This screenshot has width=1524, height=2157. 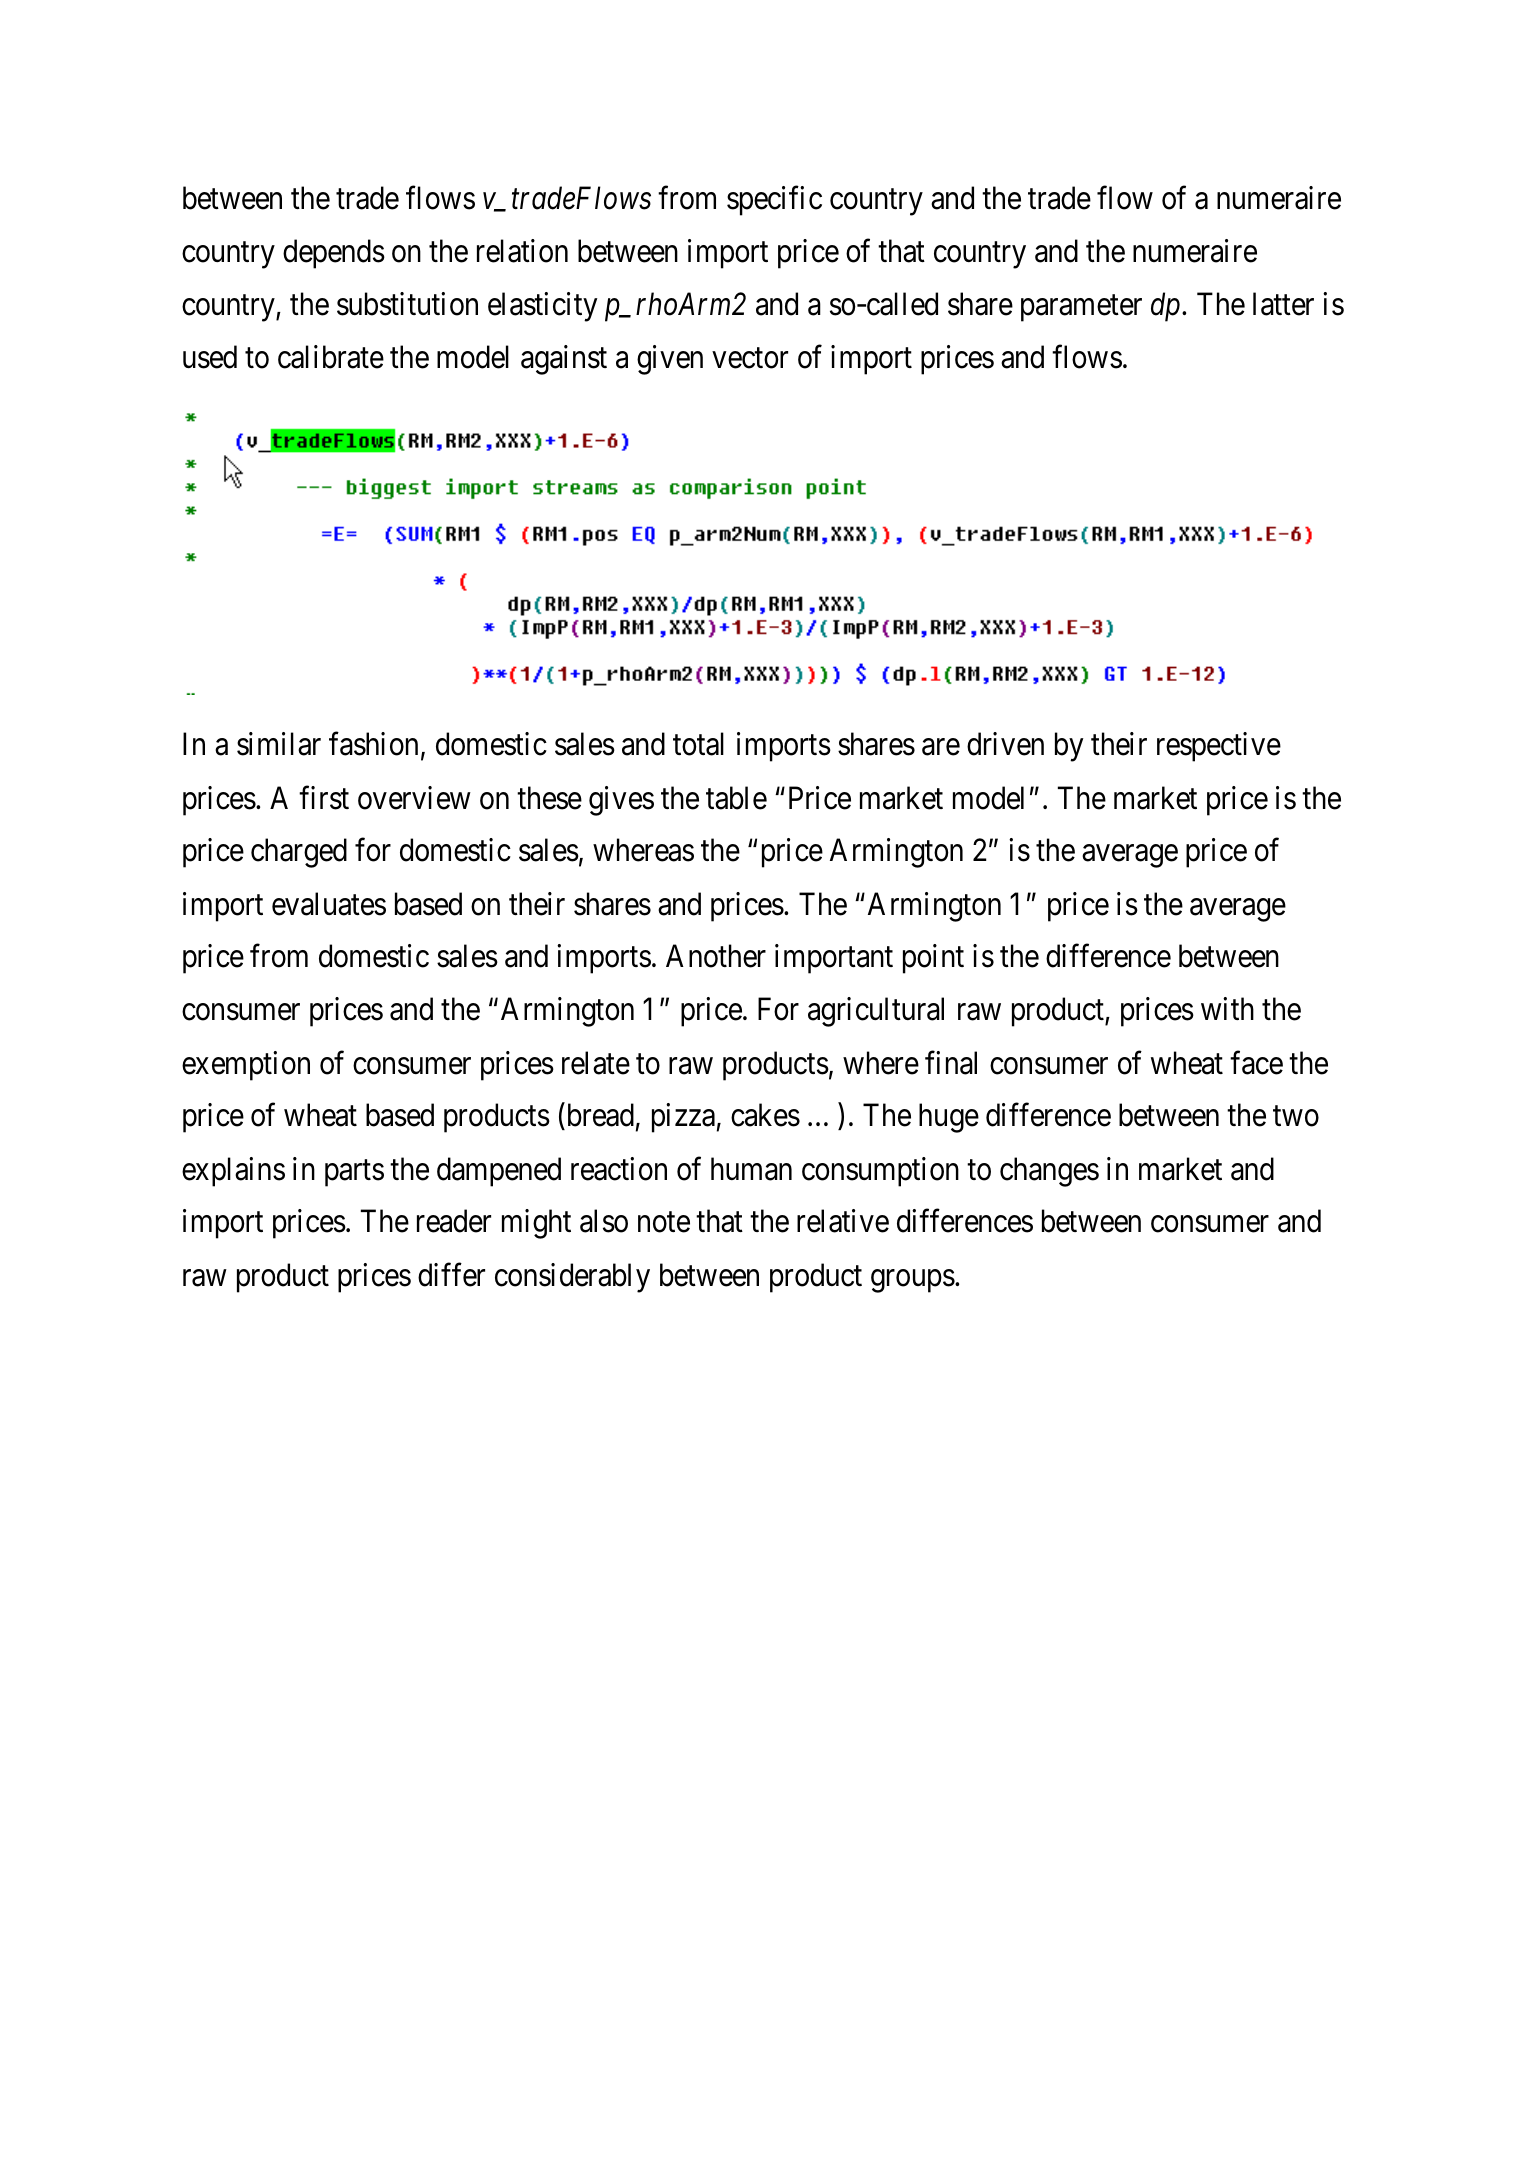 What do you see at coordinates (698, 744) in the screenshot?
I see `total` at bounding box center [698, 744].
